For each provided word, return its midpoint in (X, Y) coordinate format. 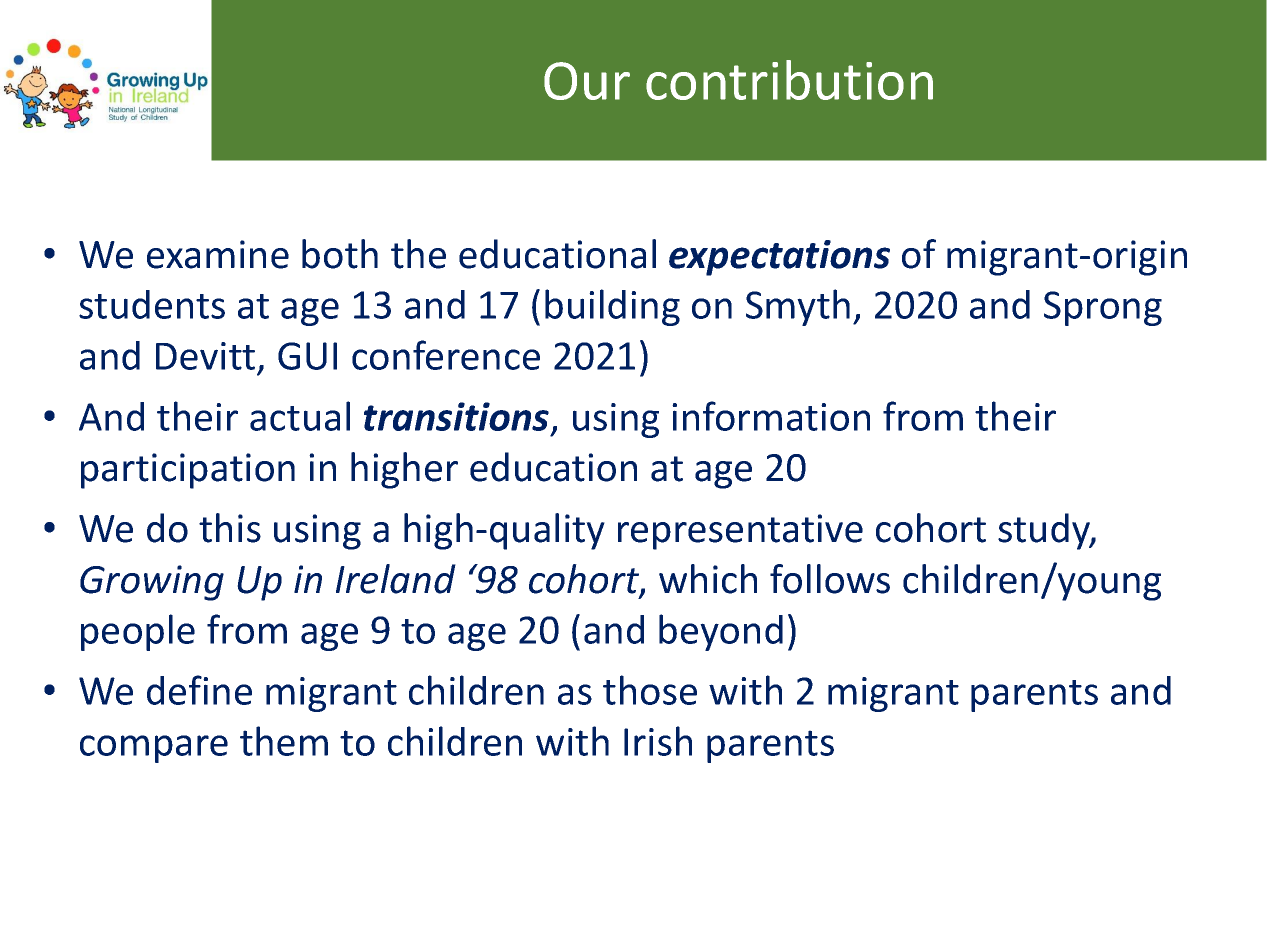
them (284, 741)
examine (218, 254)
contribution (789, 80)
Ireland (396, 579)
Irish (658, 741)
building (612, 307)
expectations (779, 258)
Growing (152, 583)
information (771, 416)
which (708, 579)
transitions (456, 416)
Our (587, 81)
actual (300, 416)
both (340, 254)
